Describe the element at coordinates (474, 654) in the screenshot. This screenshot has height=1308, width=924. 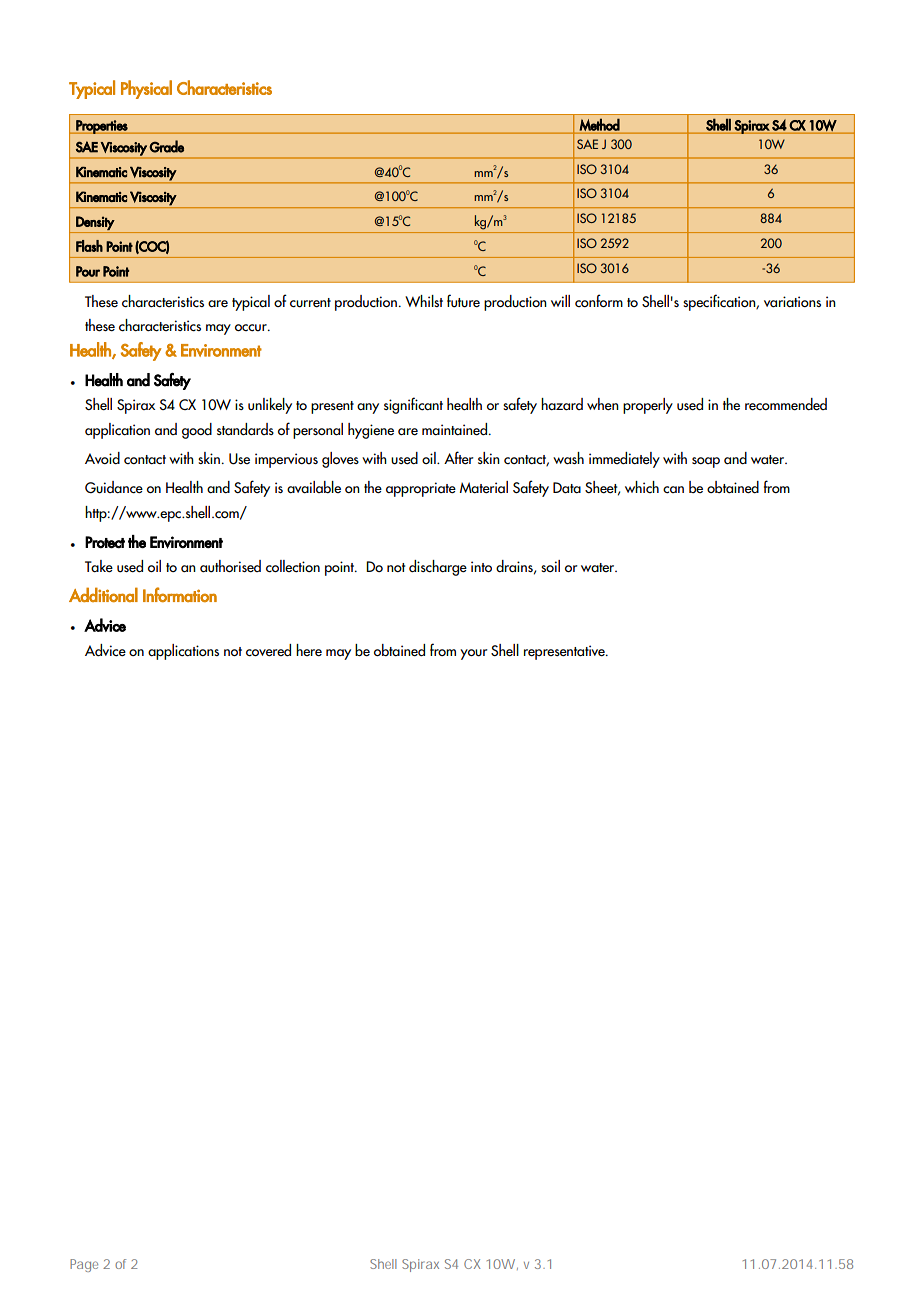
I see `your` at that location.
